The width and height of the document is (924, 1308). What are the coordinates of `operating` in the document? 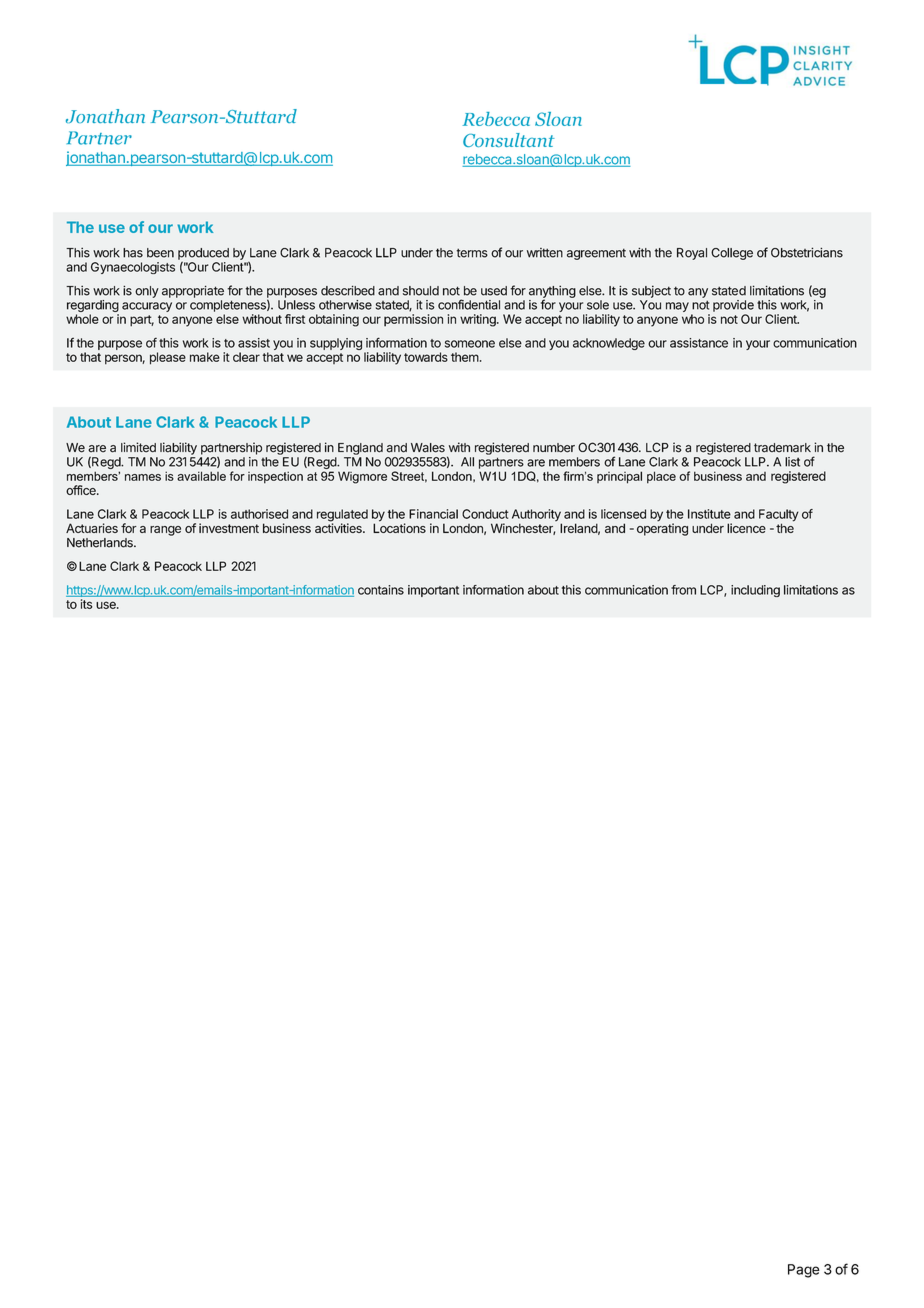 It's located at (662, 529).
